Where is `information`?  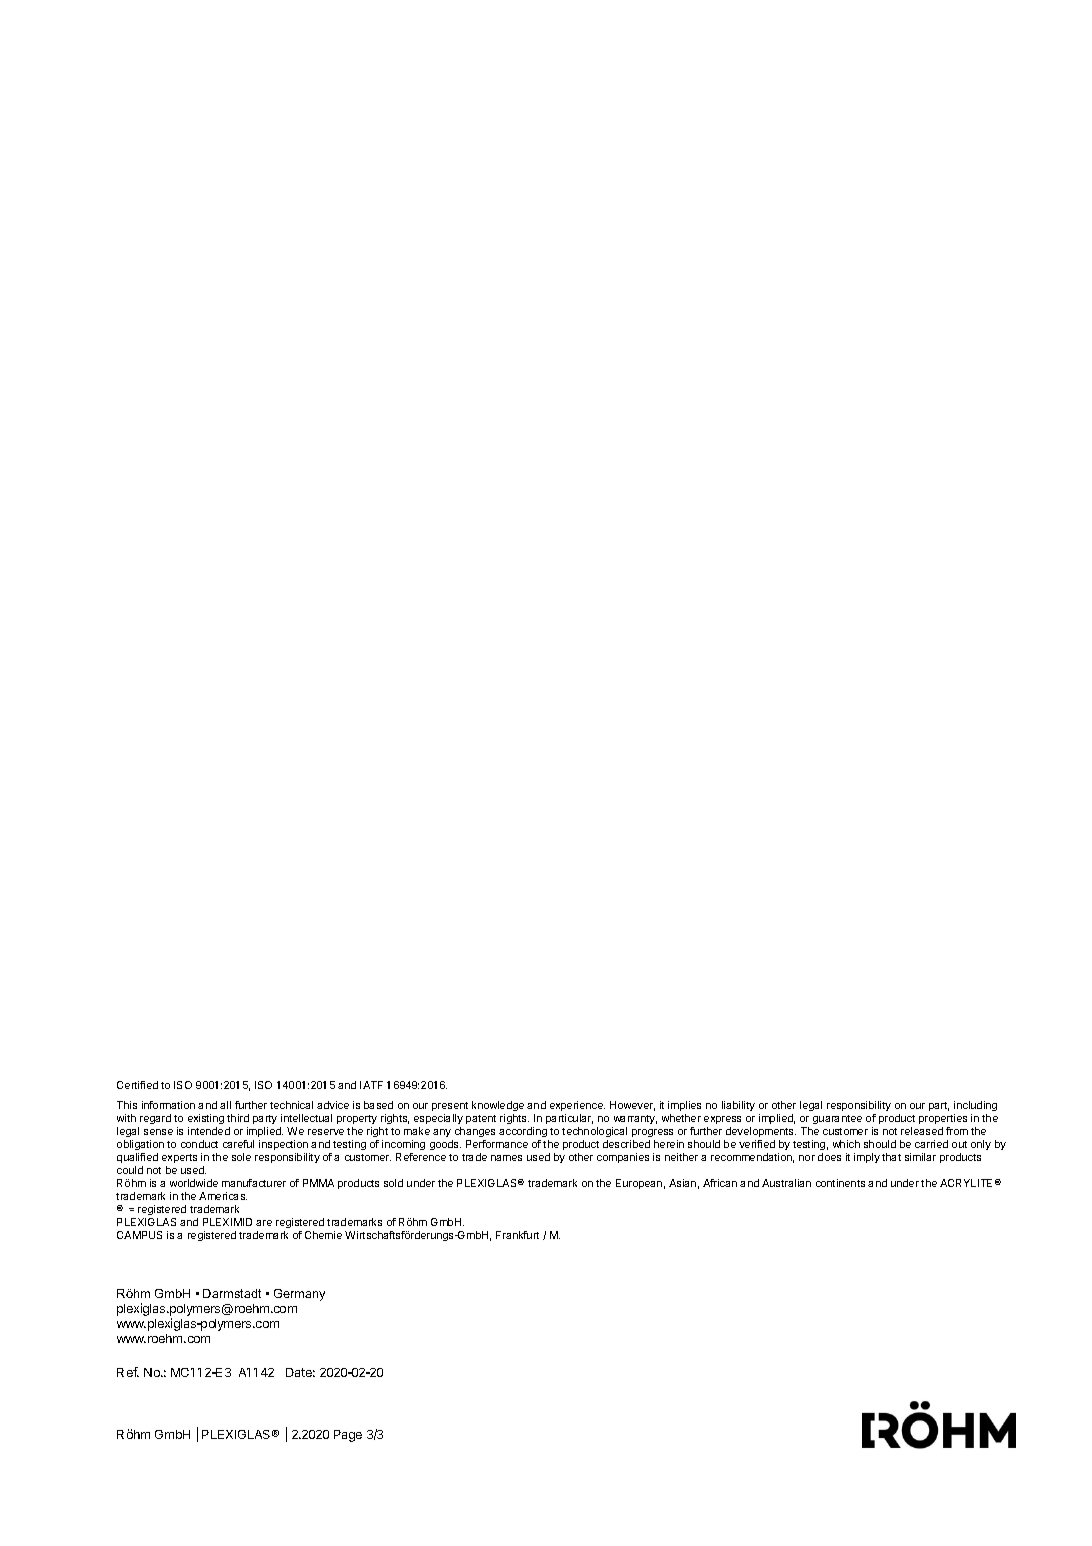
information is located at coordinates (168, 1105).
